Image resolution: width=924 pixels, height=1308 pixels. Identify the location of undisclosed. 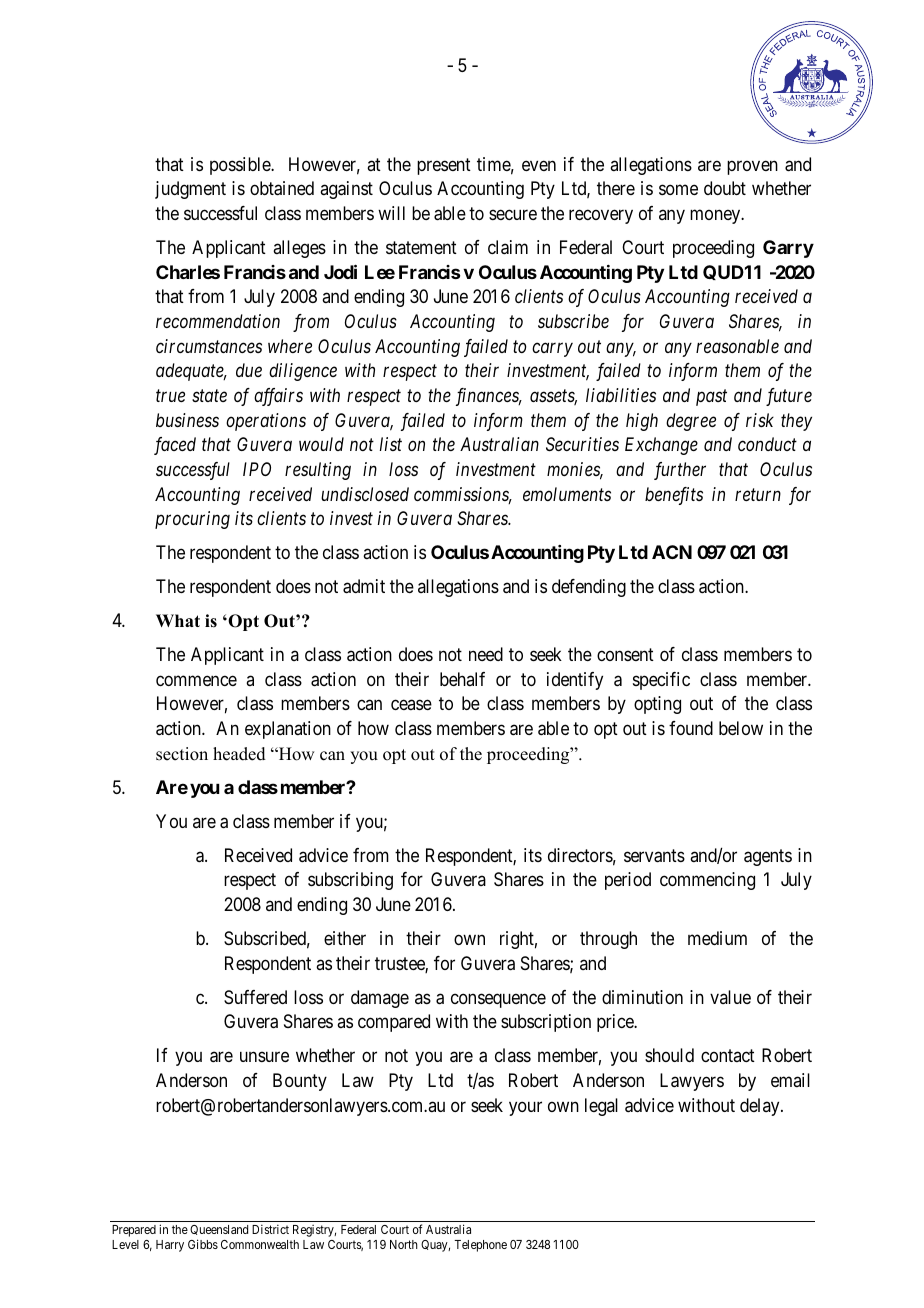
(365, 494).
